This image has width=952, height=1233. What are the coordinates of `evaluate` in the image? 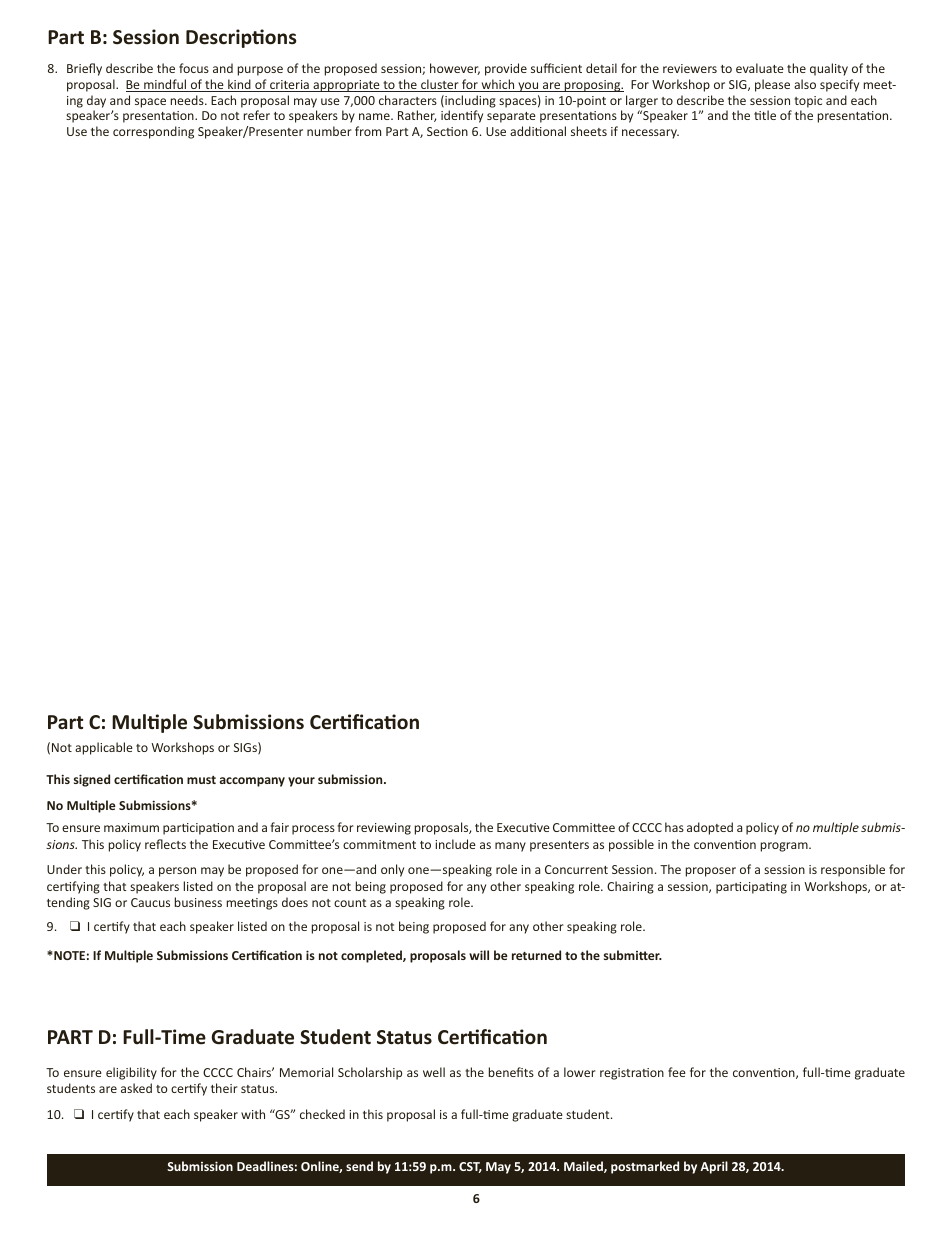 It's located at (760, 68).
